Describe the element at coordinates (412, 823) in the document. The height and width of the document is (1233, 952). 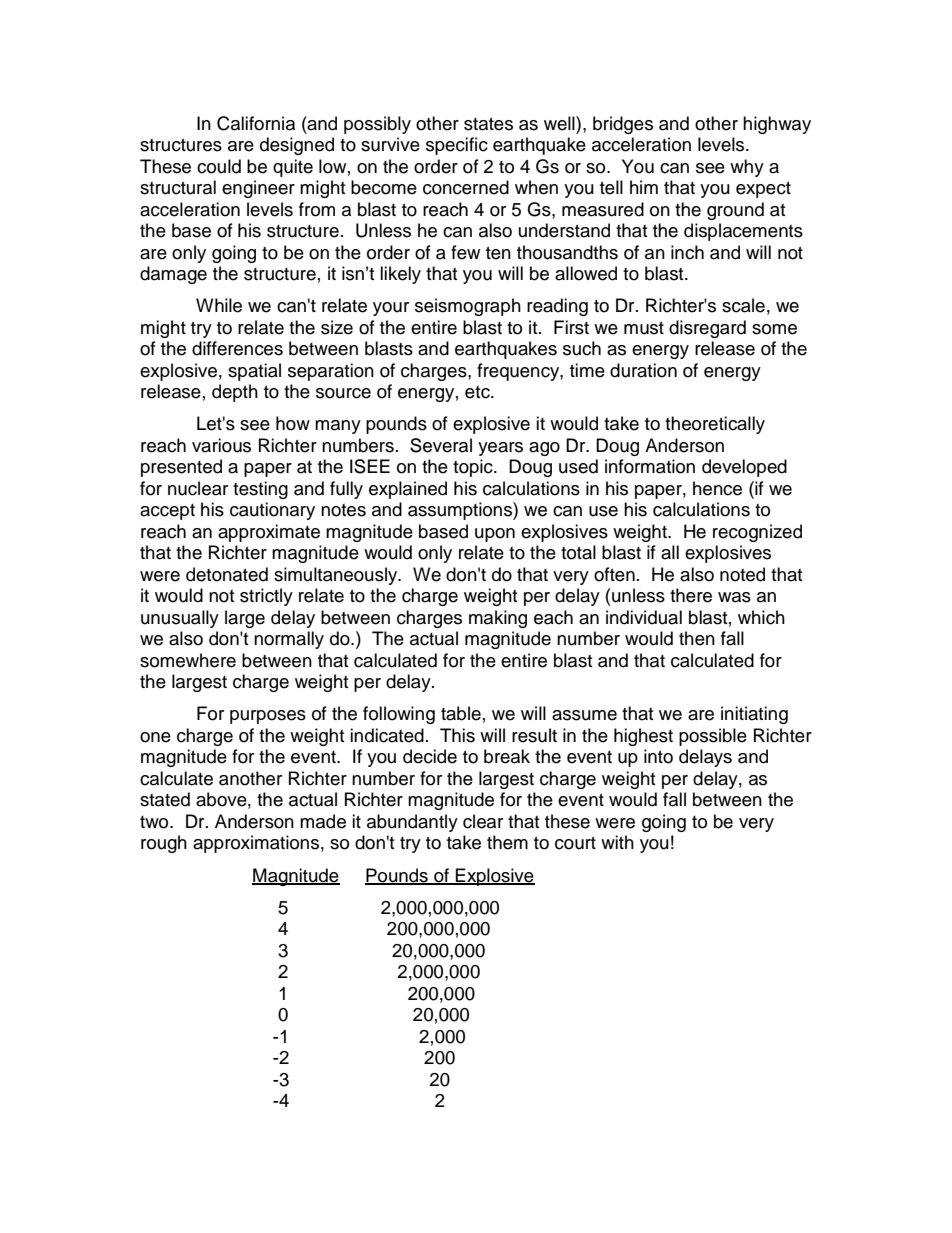
I see `abundantly` at that location.
